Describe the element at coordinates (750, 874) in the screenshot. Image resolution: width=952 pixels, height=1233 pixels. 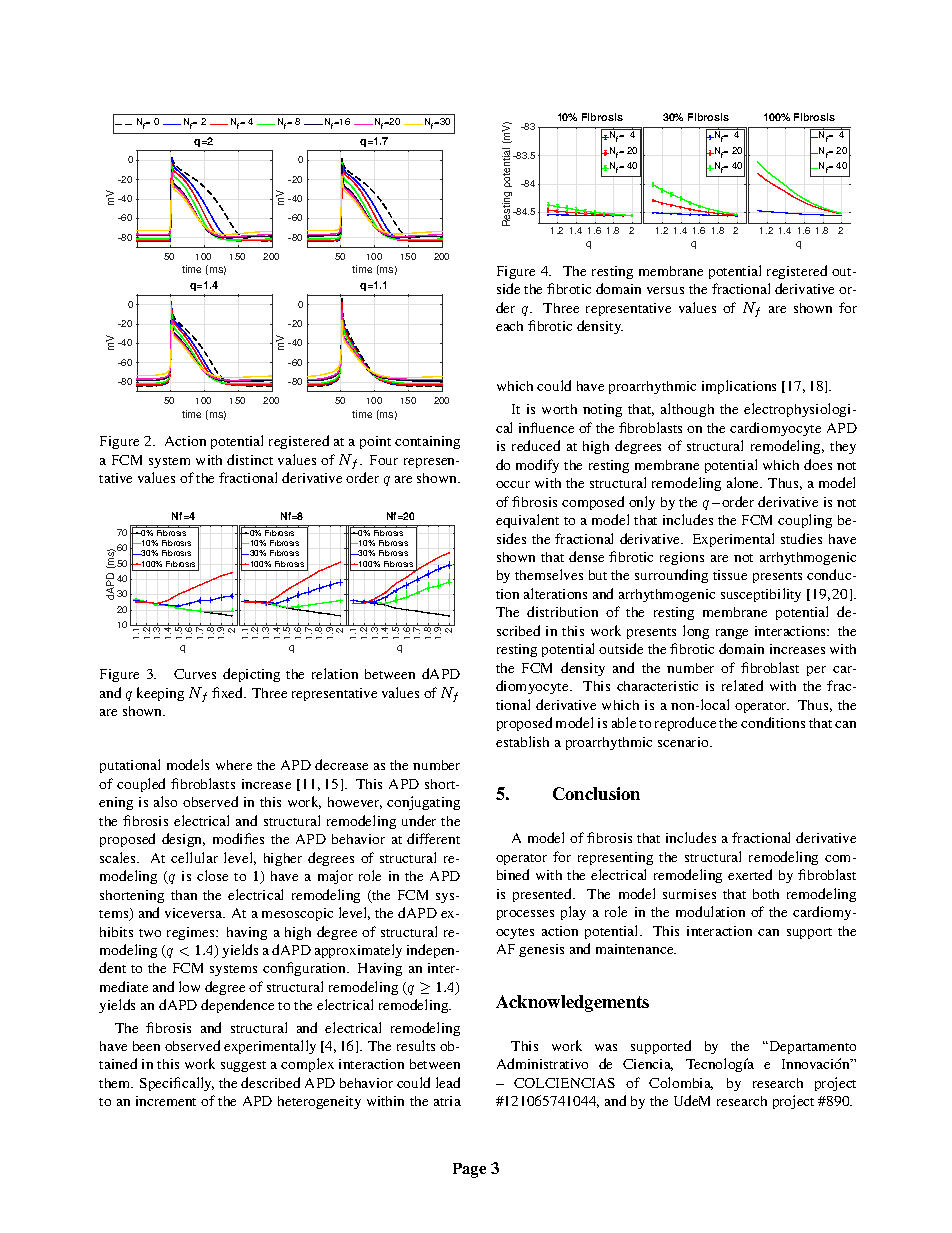
I see `exerted` at that location.
